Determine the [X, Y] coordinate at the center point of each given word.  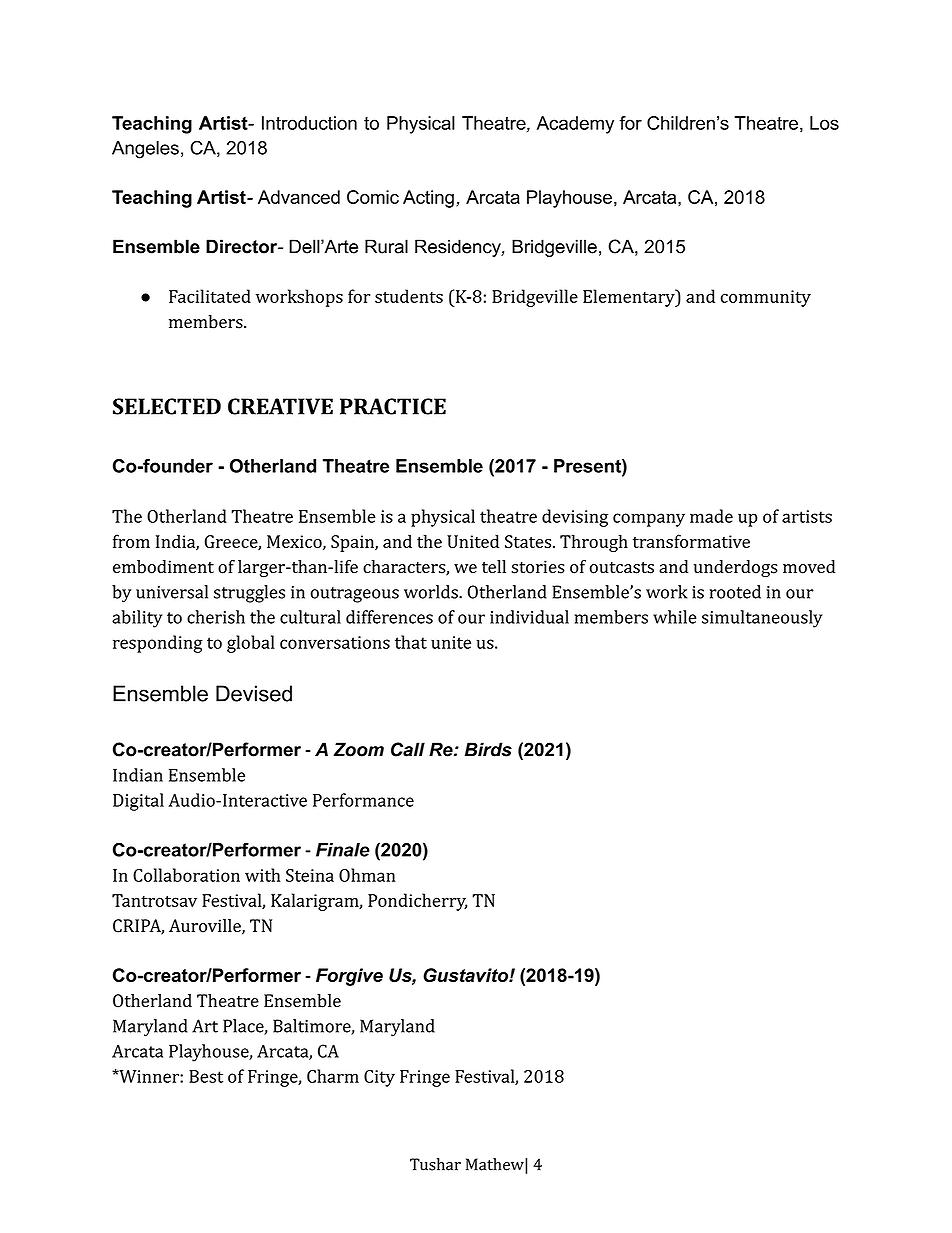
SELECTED [167, 406]
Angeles [145, 150]
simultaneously [762, 619]
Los [824, 123]
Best [206, 1076]
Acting [428, 199]
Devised [254, 693]
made [711, 516]
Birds [488, 749]
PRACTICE [393, 406]
